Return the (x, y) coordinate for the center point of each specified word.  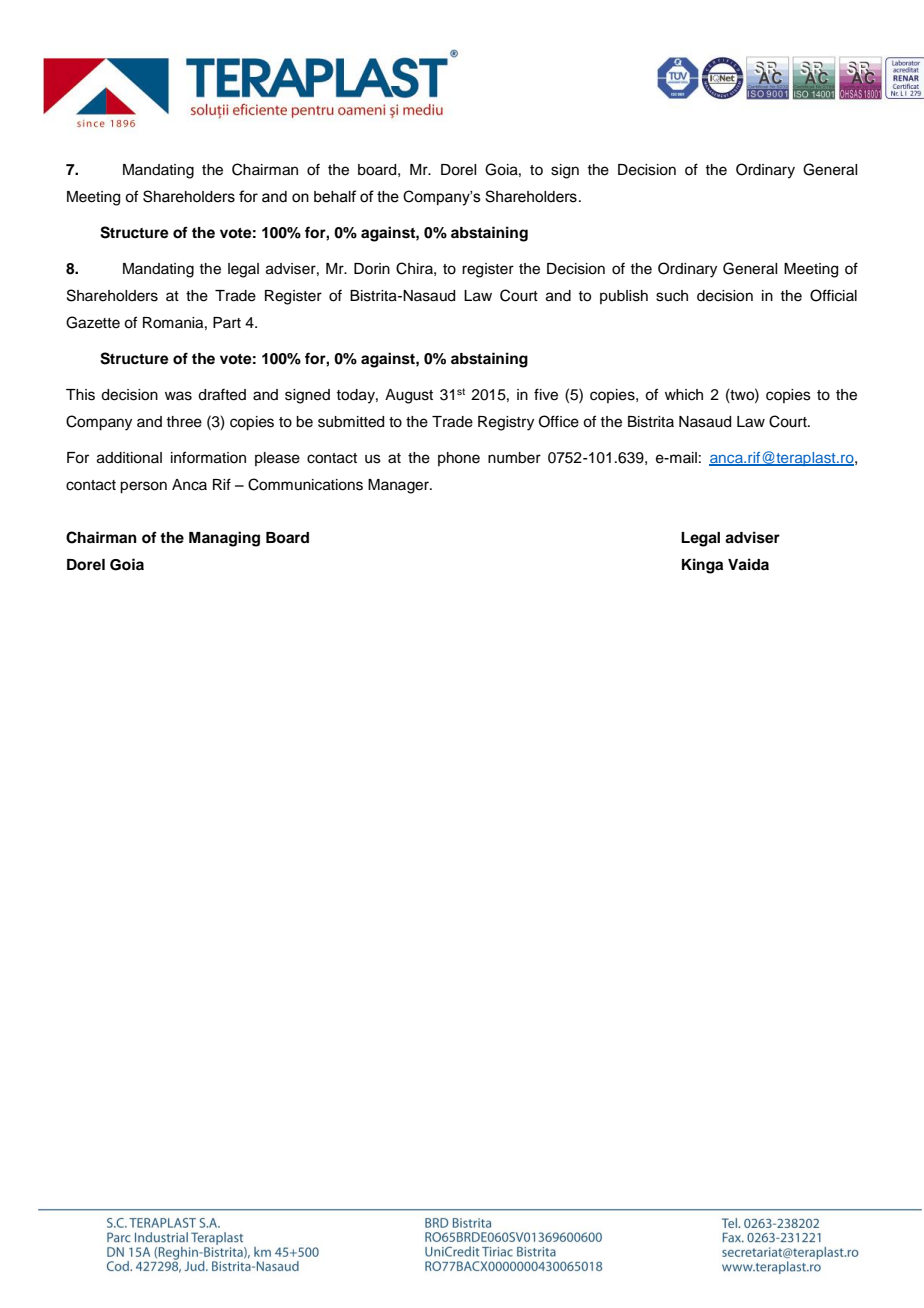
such (672, 296)
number (514, 458)
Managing (224, 539)
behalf (335, 196)
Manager (399, 486)
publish (624, 297)
